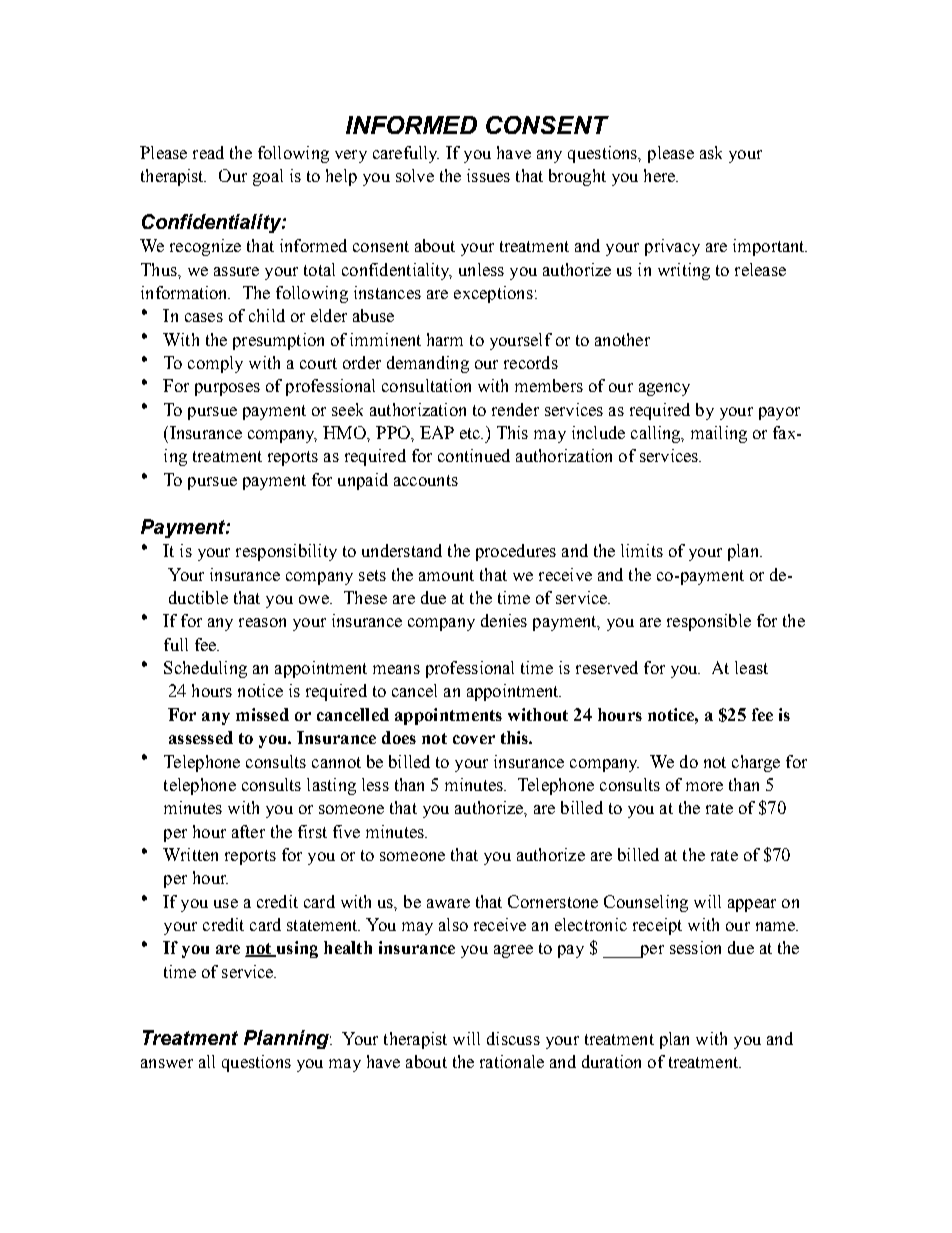 This document has width=952, height=1233. I want to click on discuss, so click(513, 1038).
